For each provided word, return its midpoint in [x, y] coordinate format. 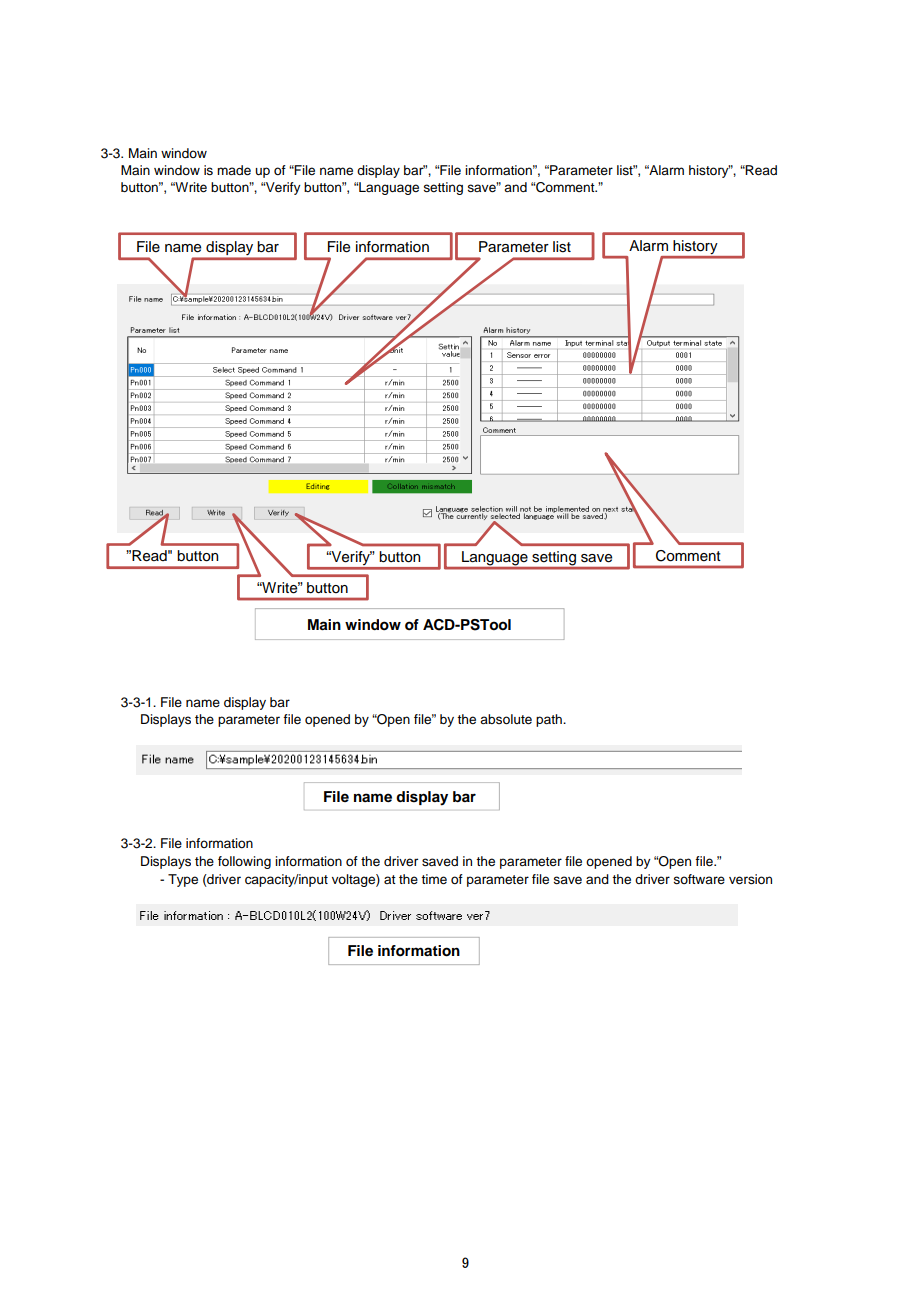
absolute [506, 719]
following [244, 862]
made [234, 170]
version [750, 879]
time [434, 879]
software [699, 879]
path [550, 720]
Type [183, 880]
